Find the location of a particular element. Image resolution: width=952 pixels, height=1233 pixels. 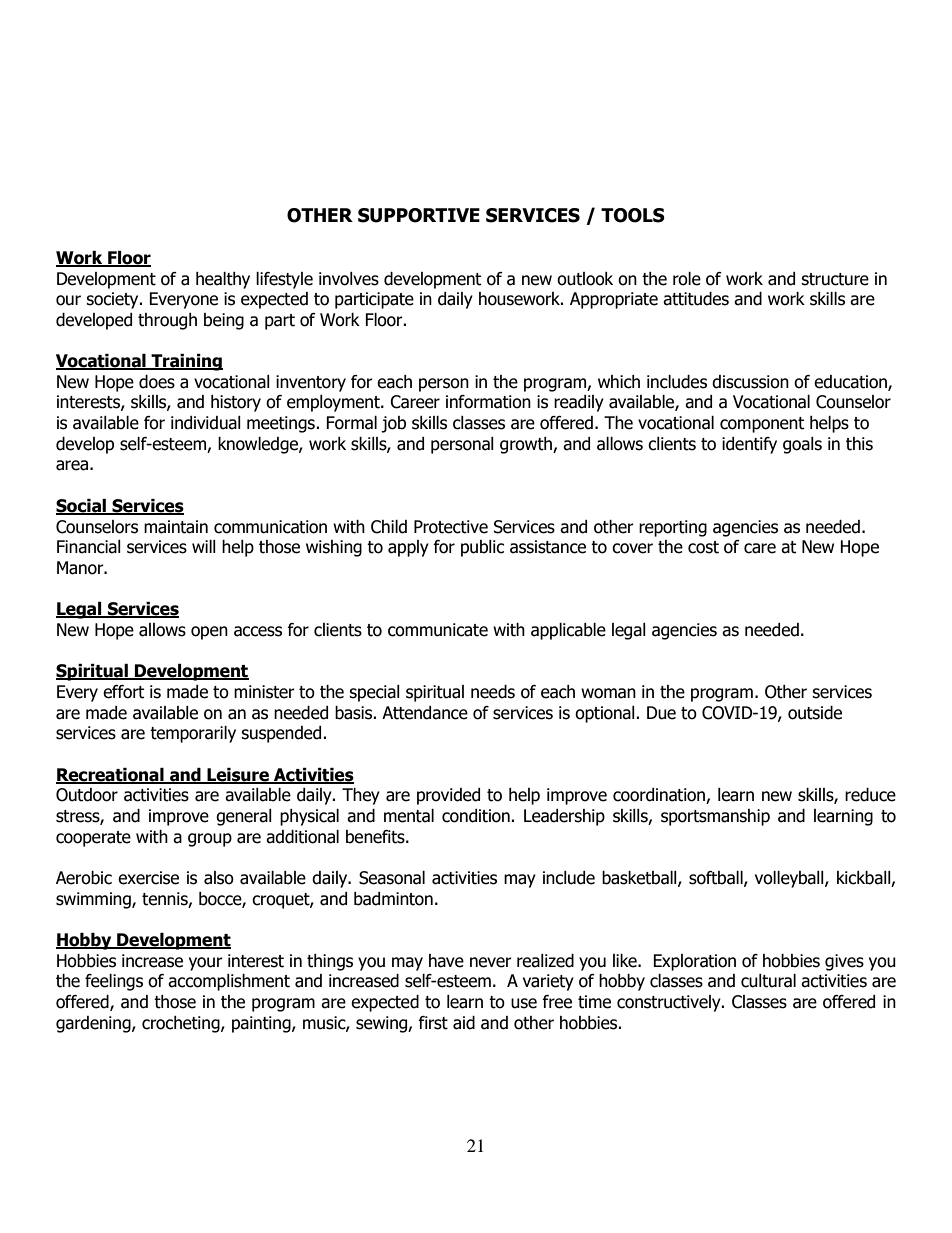

outside is located at coordinates (815, 713).
